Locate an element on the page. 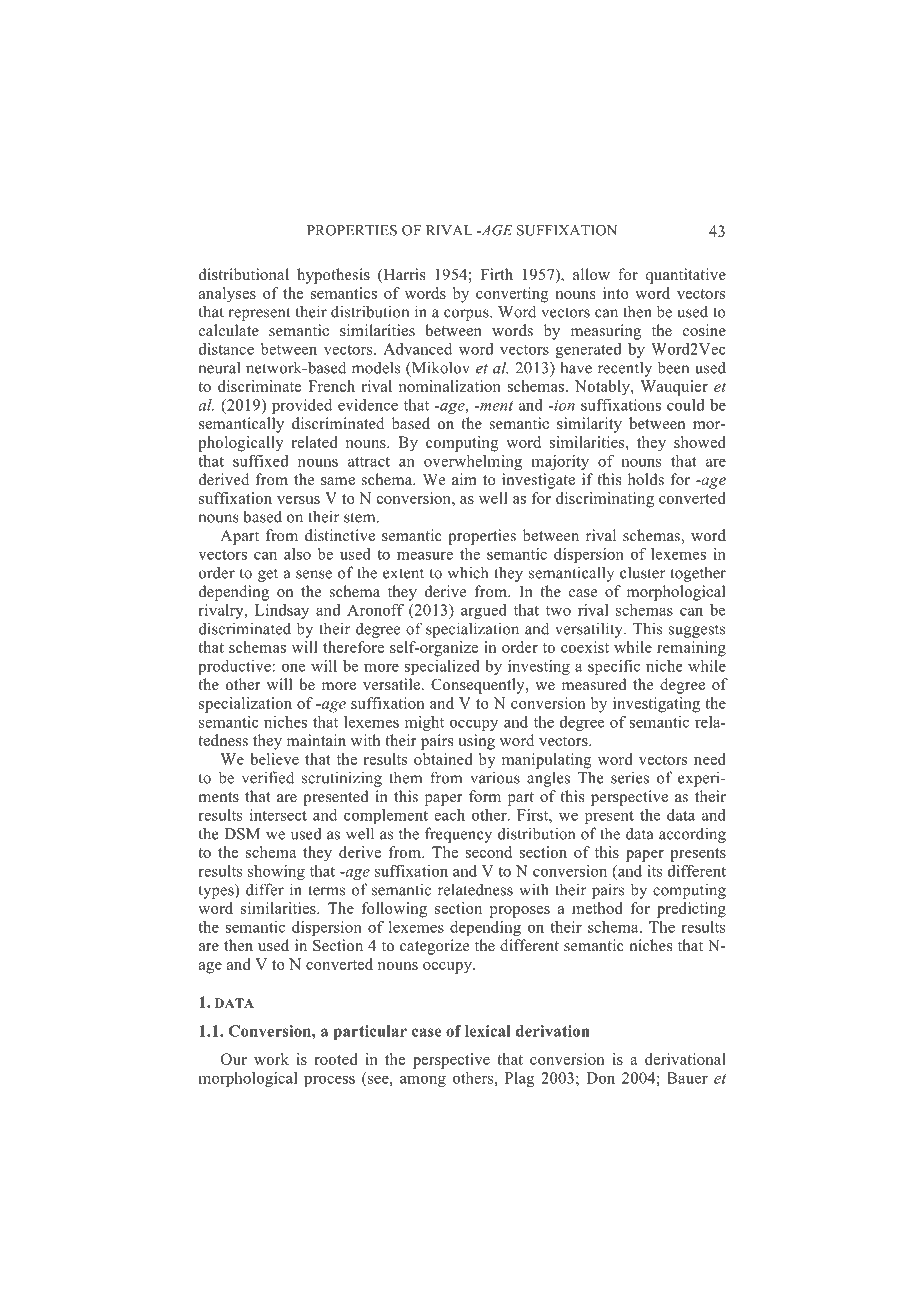  which is located at coordinates (468, 572).
